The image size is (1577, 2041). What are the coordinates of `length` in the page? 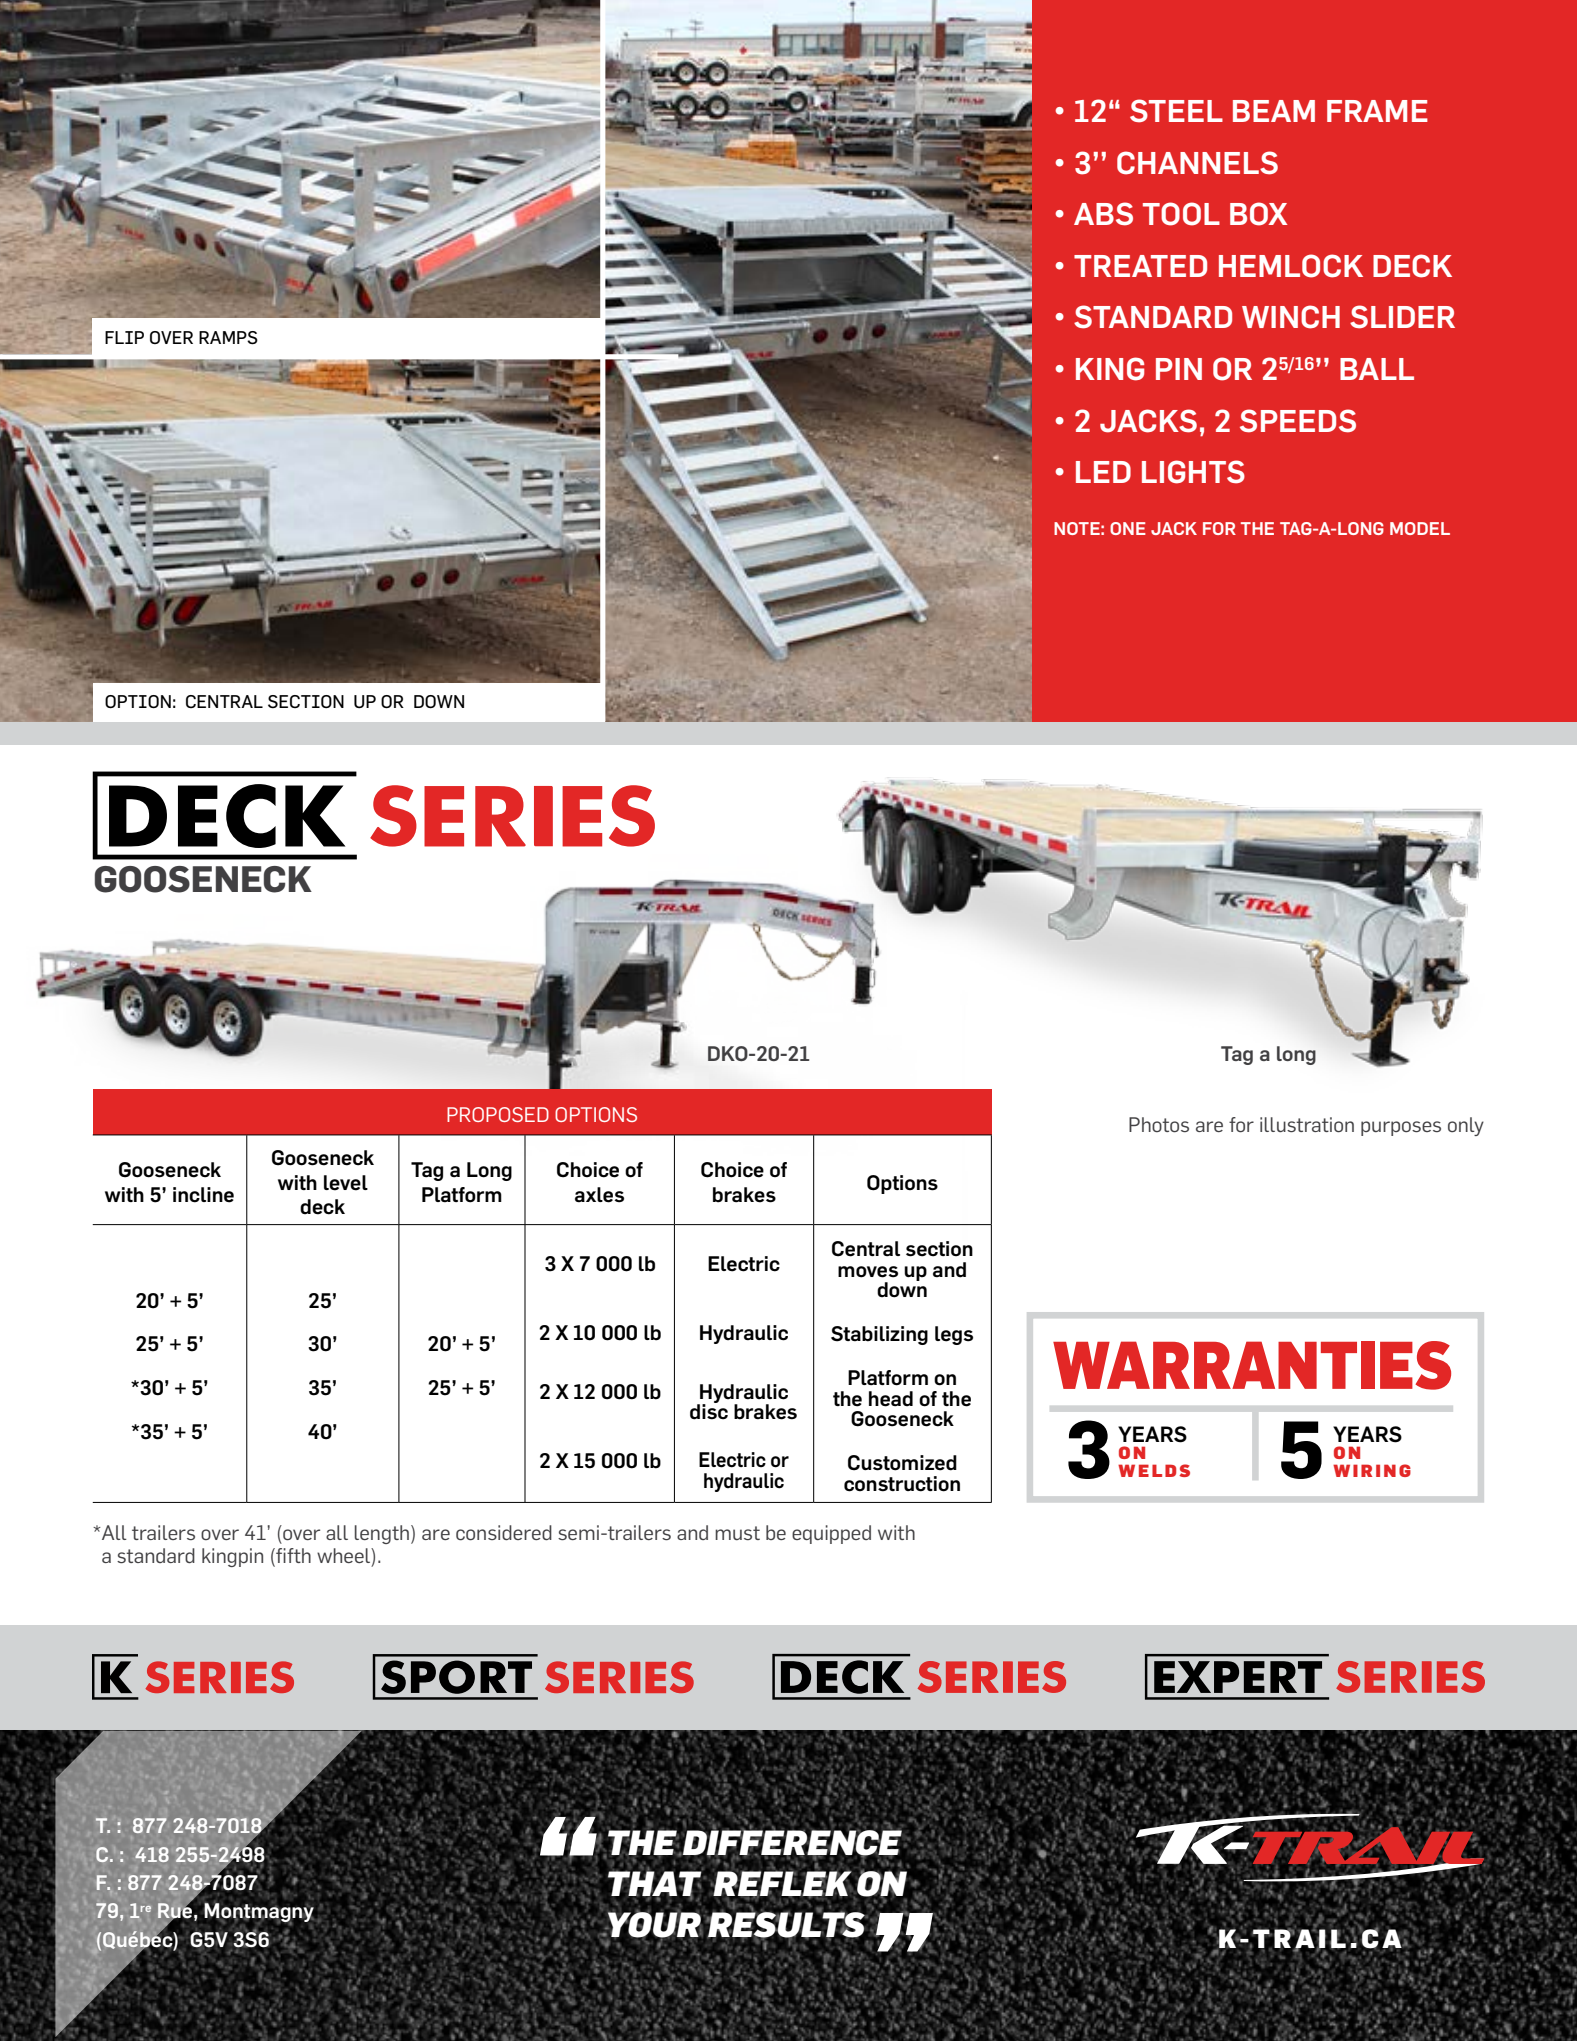 It's located at (382, 1534).
